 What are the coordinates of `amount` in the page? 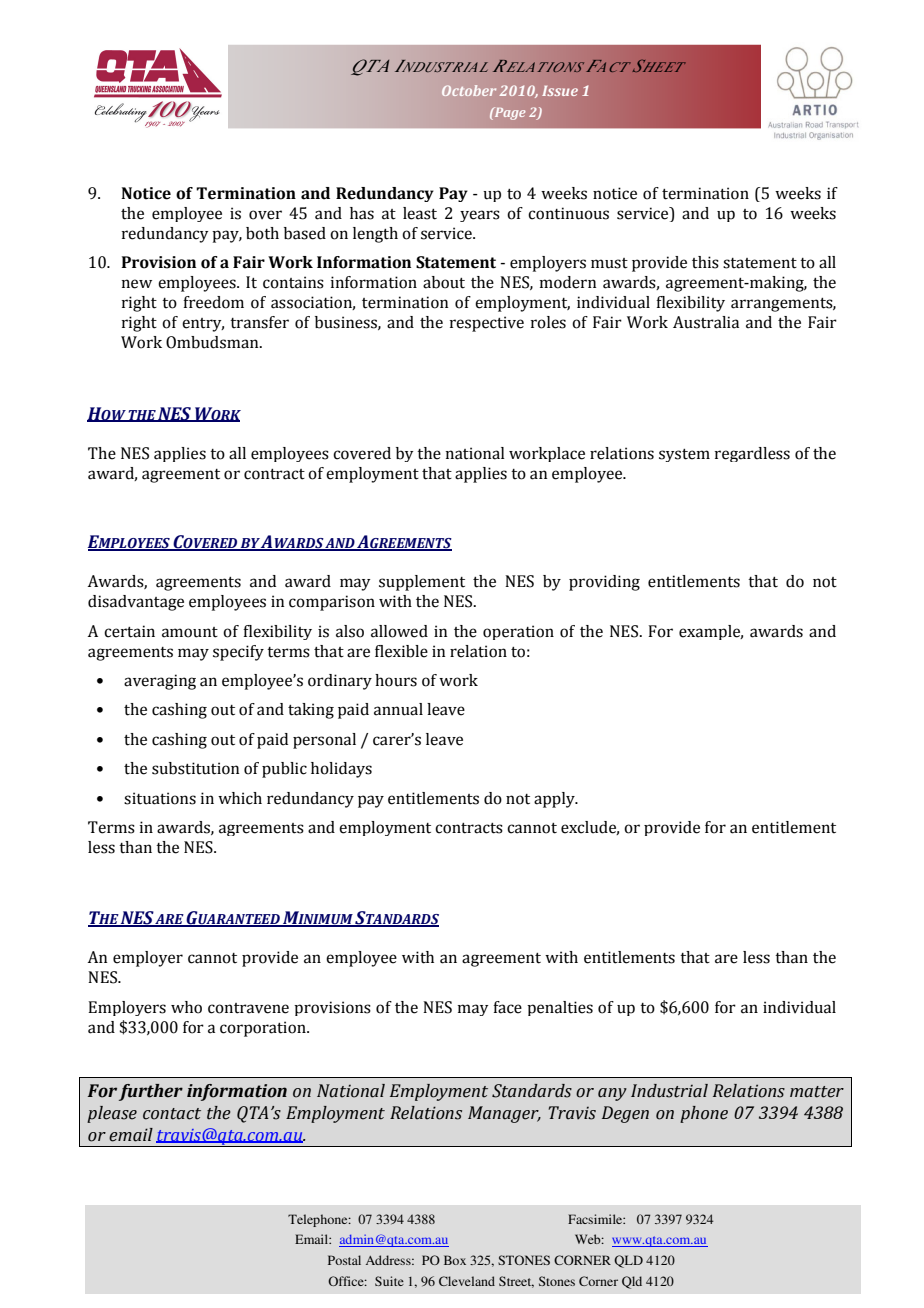 It's located at (190, 632).
